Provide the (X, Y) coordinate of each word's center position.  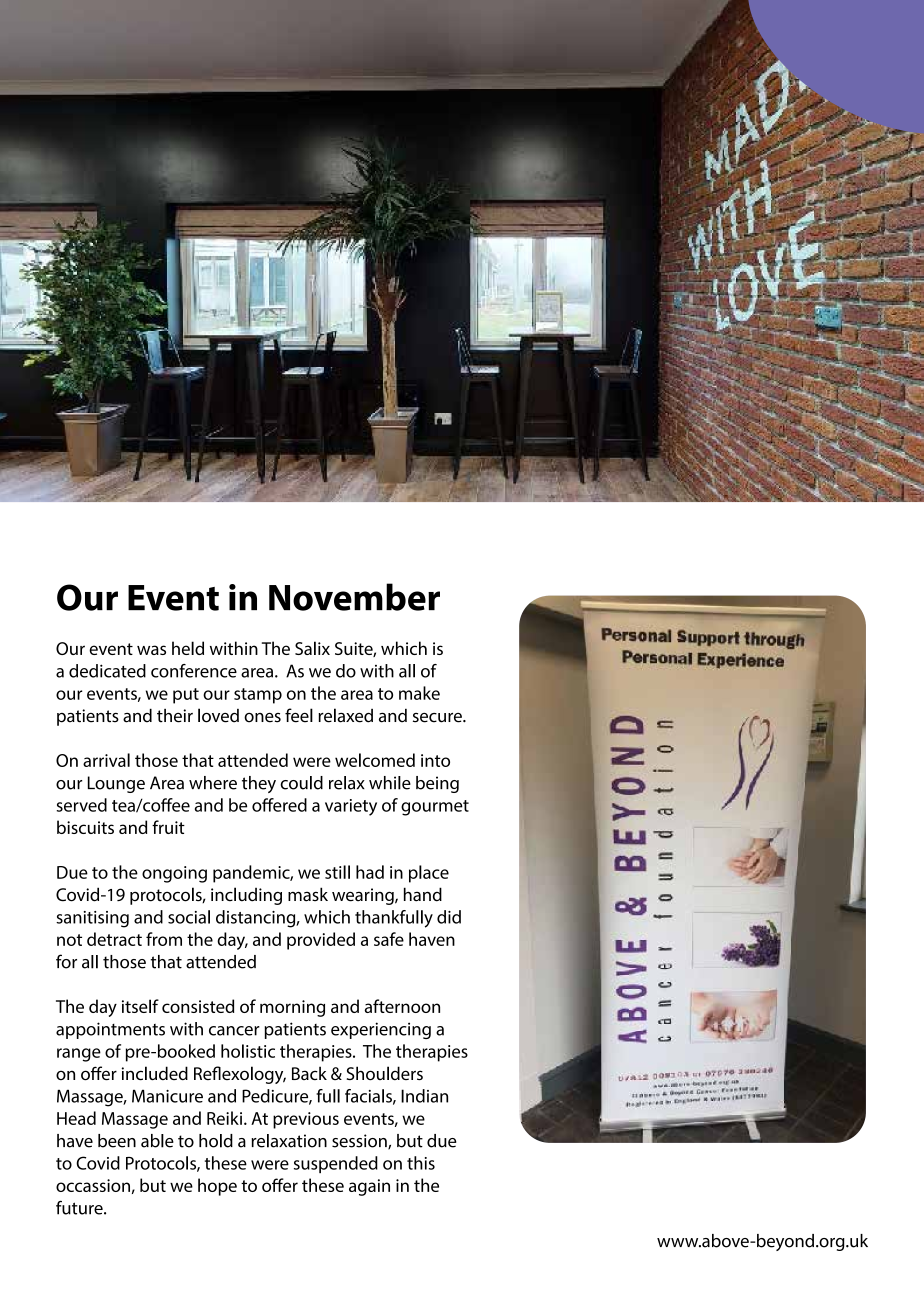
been (117, 1141)
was (151, 650)
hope (217, 1187)
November (354, 597)
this (421, 1163)
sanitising (92, 919)
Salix (312, 648)
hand (423, 894)
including (246, 896)
